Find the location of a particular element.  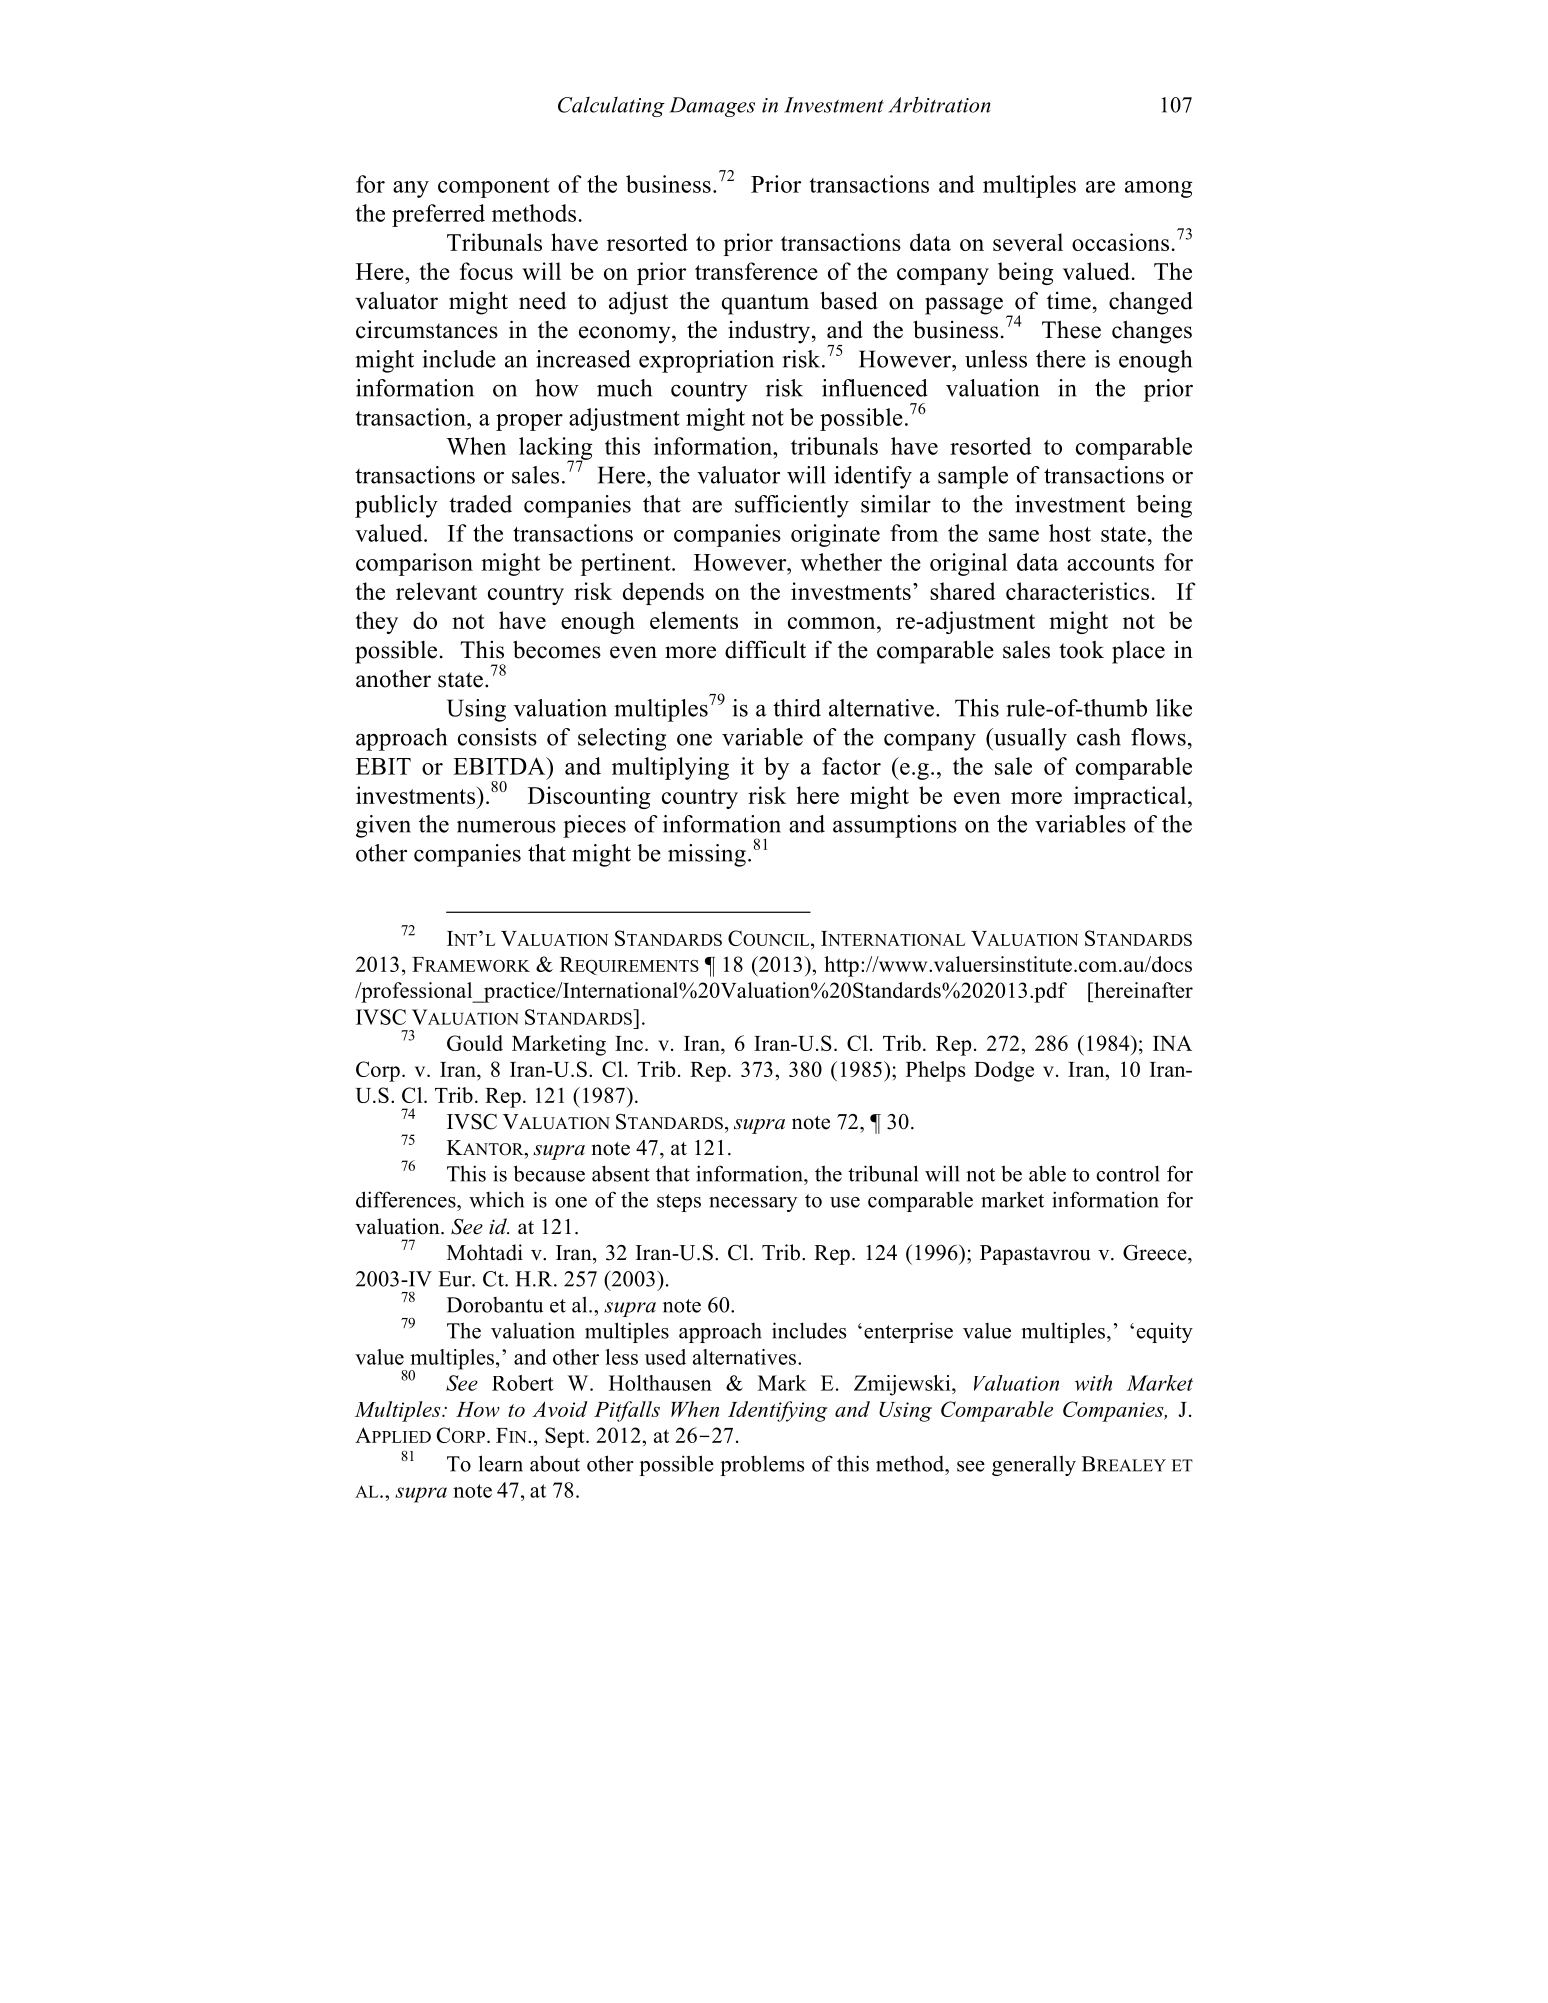

component is located at coordinates (494, 188).
